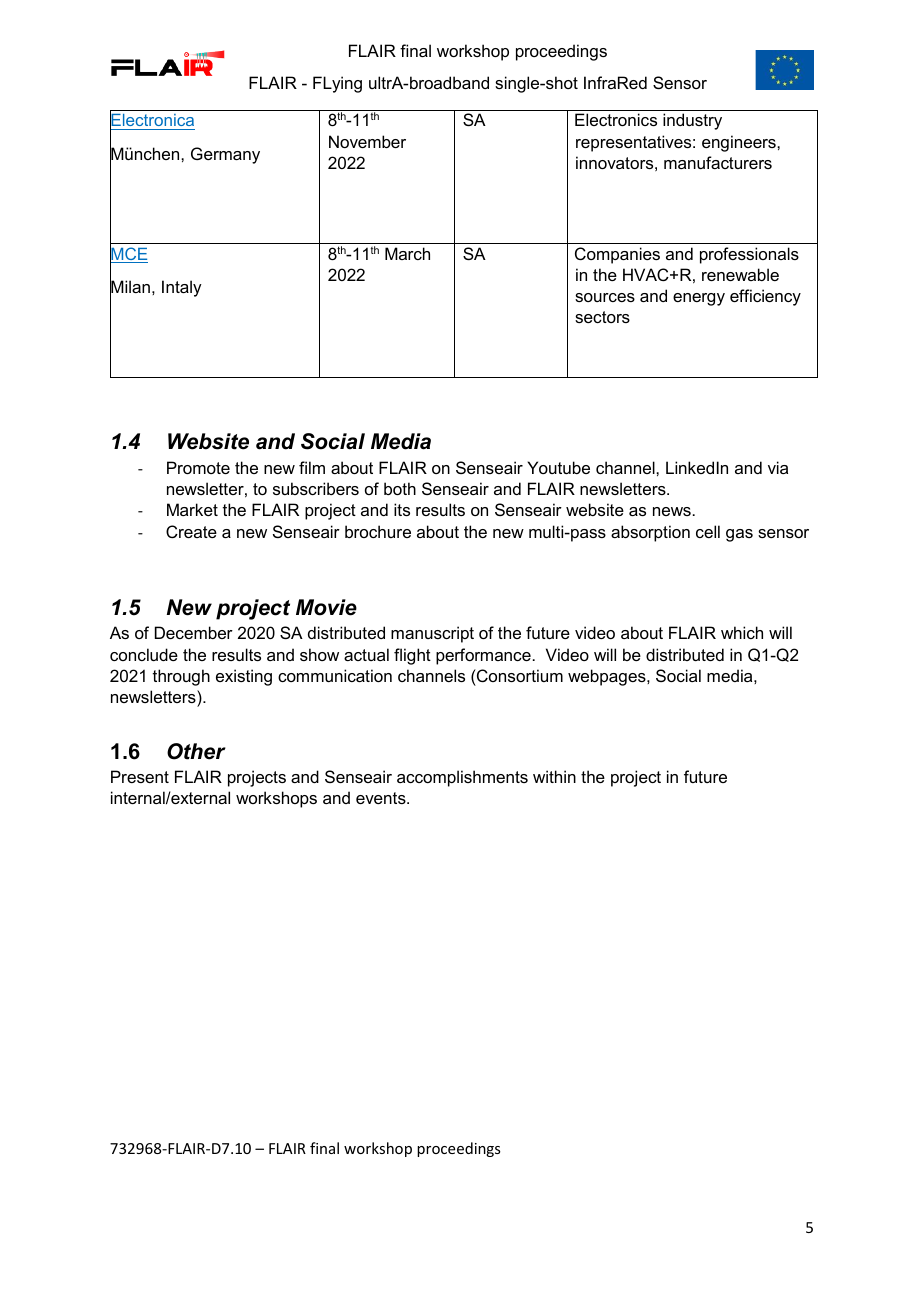 This screenshot has width=924, height=1308. Describe the element at coordinates (198, 467) in the screenshot. I see `Promote` at that location.
